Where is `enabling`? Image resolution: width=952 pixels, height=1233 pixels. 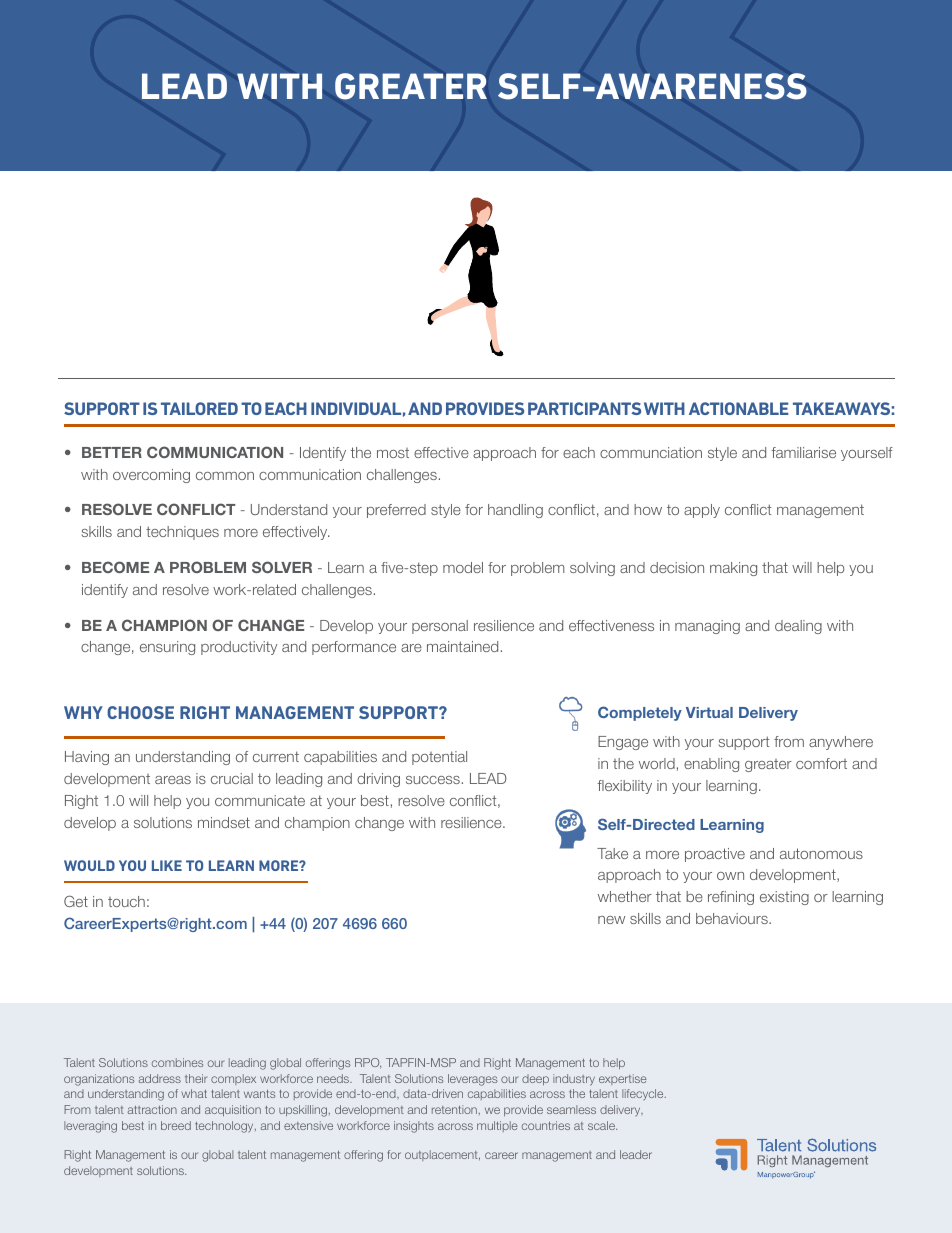 enabling is located at coordinates (711, 765).
